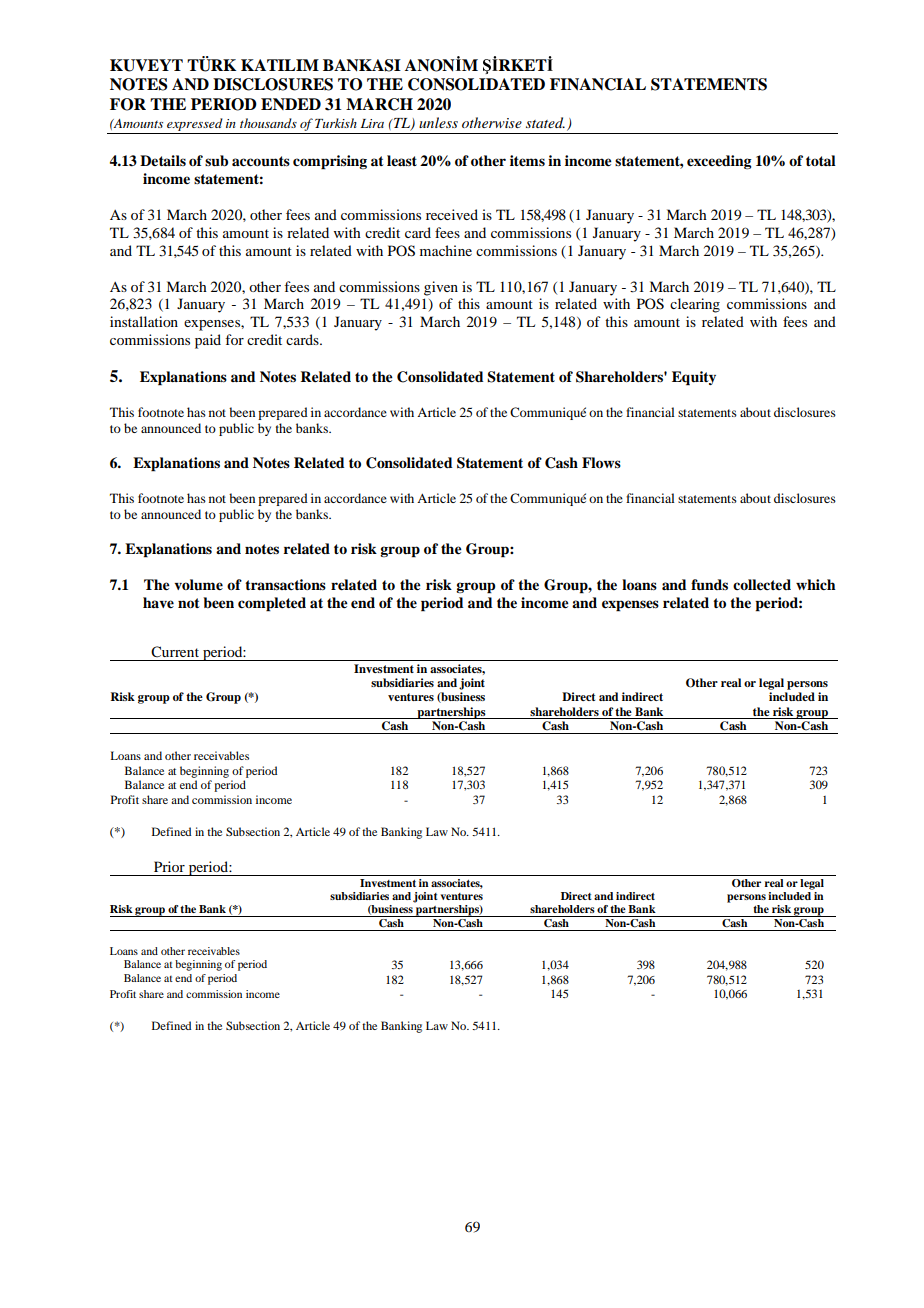 The width and height of the screenshot is (924, 1308). I want to click on Current, so click(175, 652).
